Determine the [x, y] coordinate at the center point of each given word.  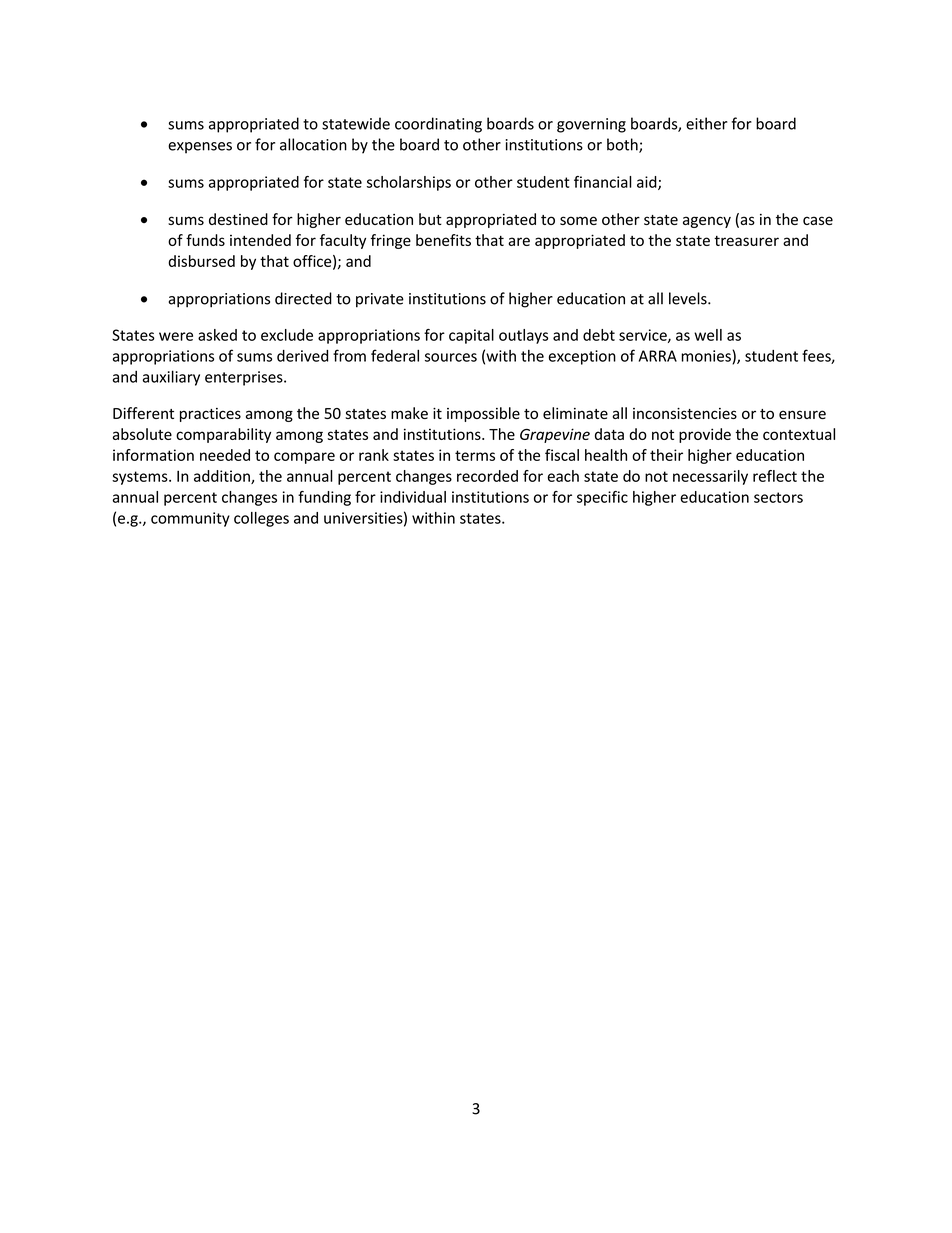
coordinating [438, 125]
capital [471, 336]
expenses [200, 148]
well [708, 335]
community [190, 519]
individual [413, 497]
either [707, 123]
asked [217, 335]
